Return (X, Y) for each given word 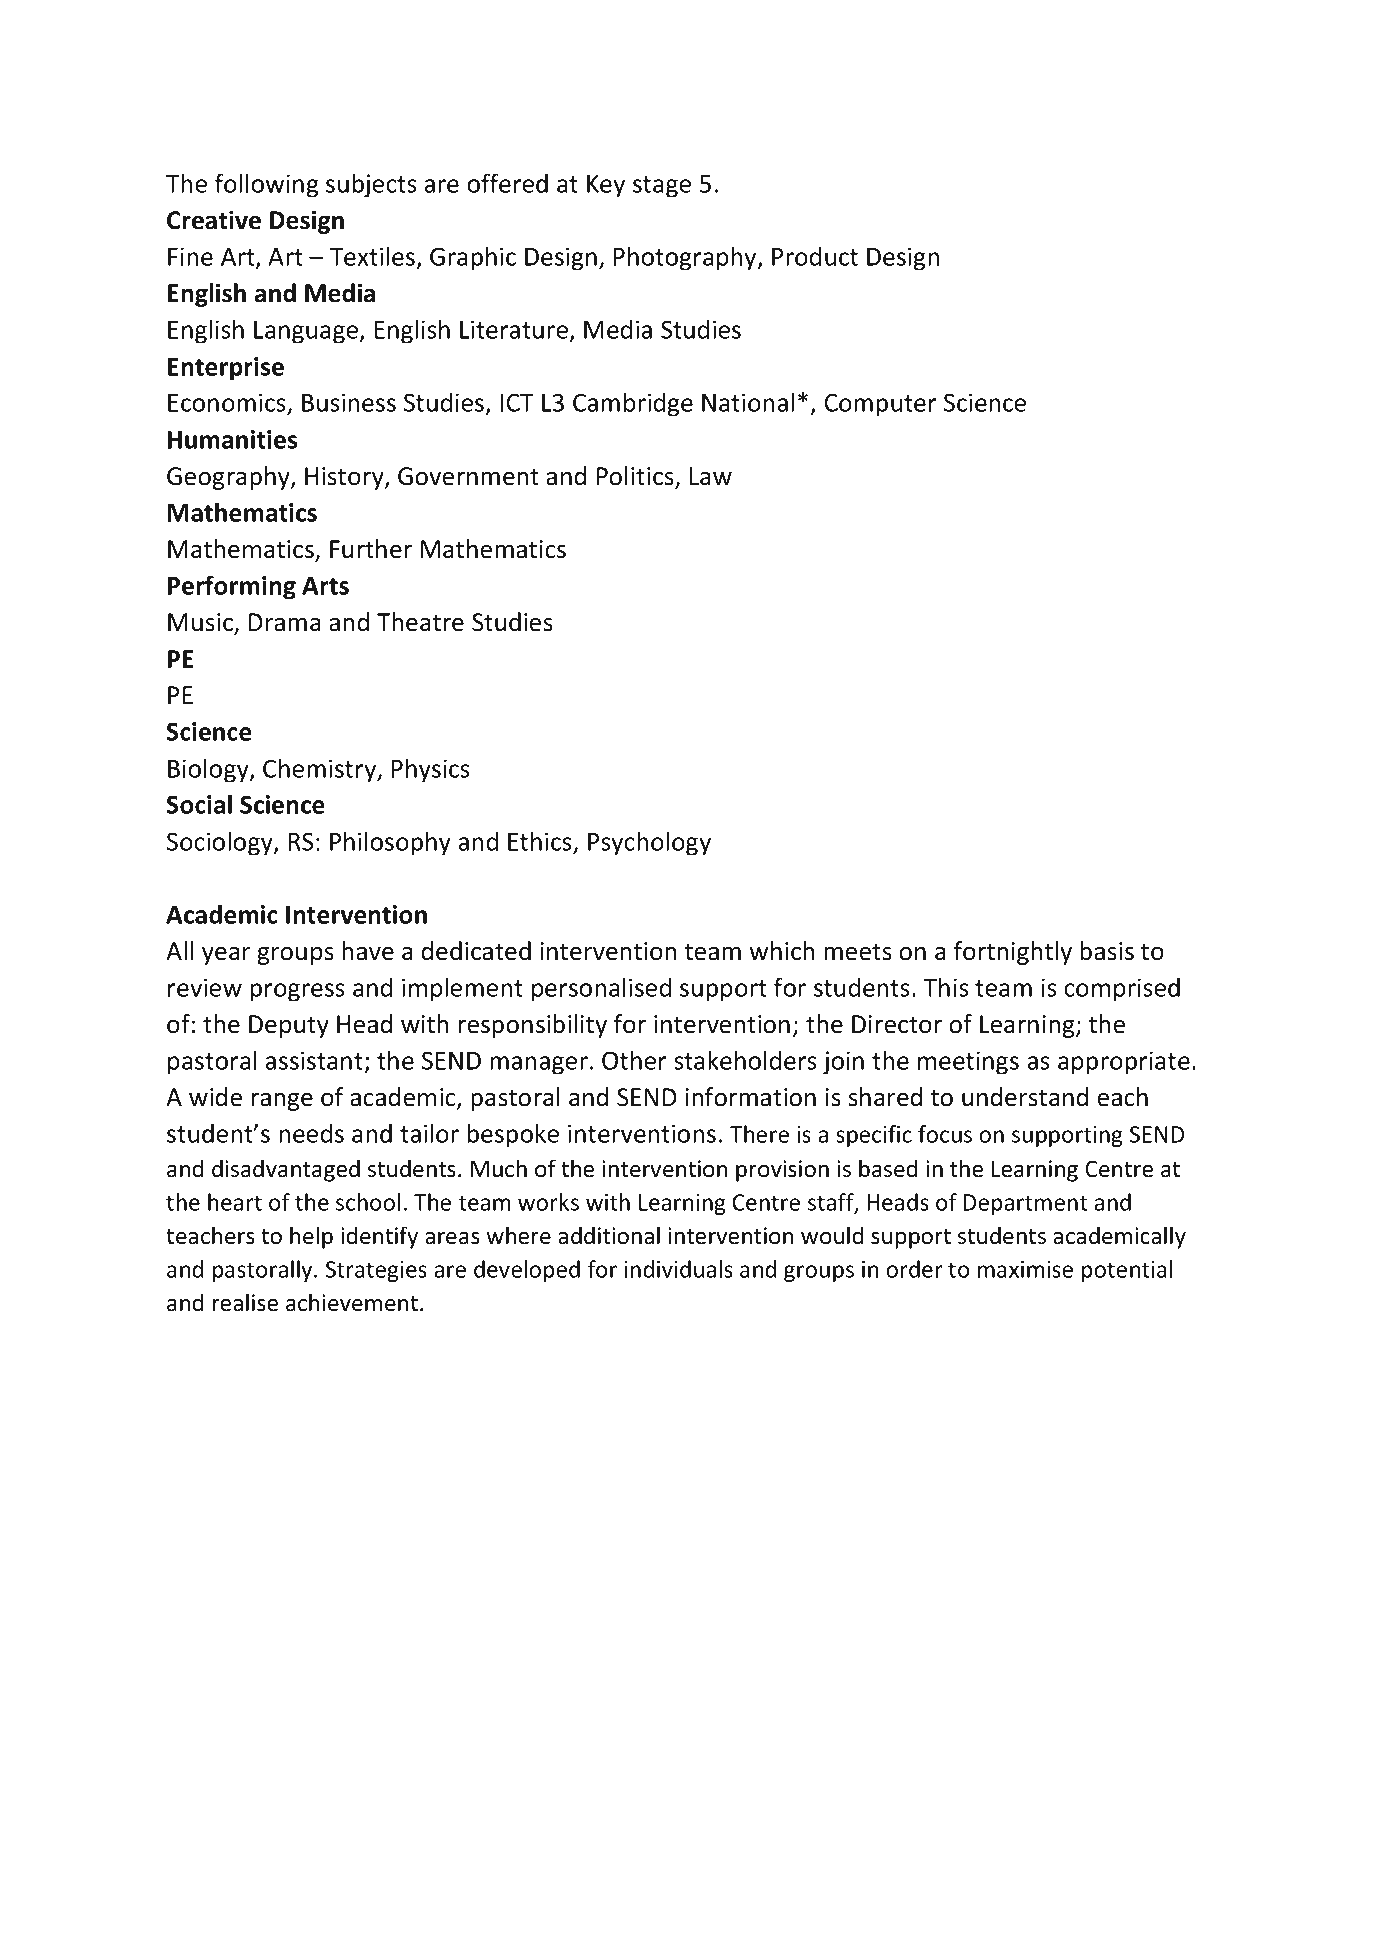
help (311, 1237)
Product (815, 256)
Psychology (649, 843)
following (267, 185)
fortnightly (1013, 953)
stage (662, 187)
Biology (209, 770)
